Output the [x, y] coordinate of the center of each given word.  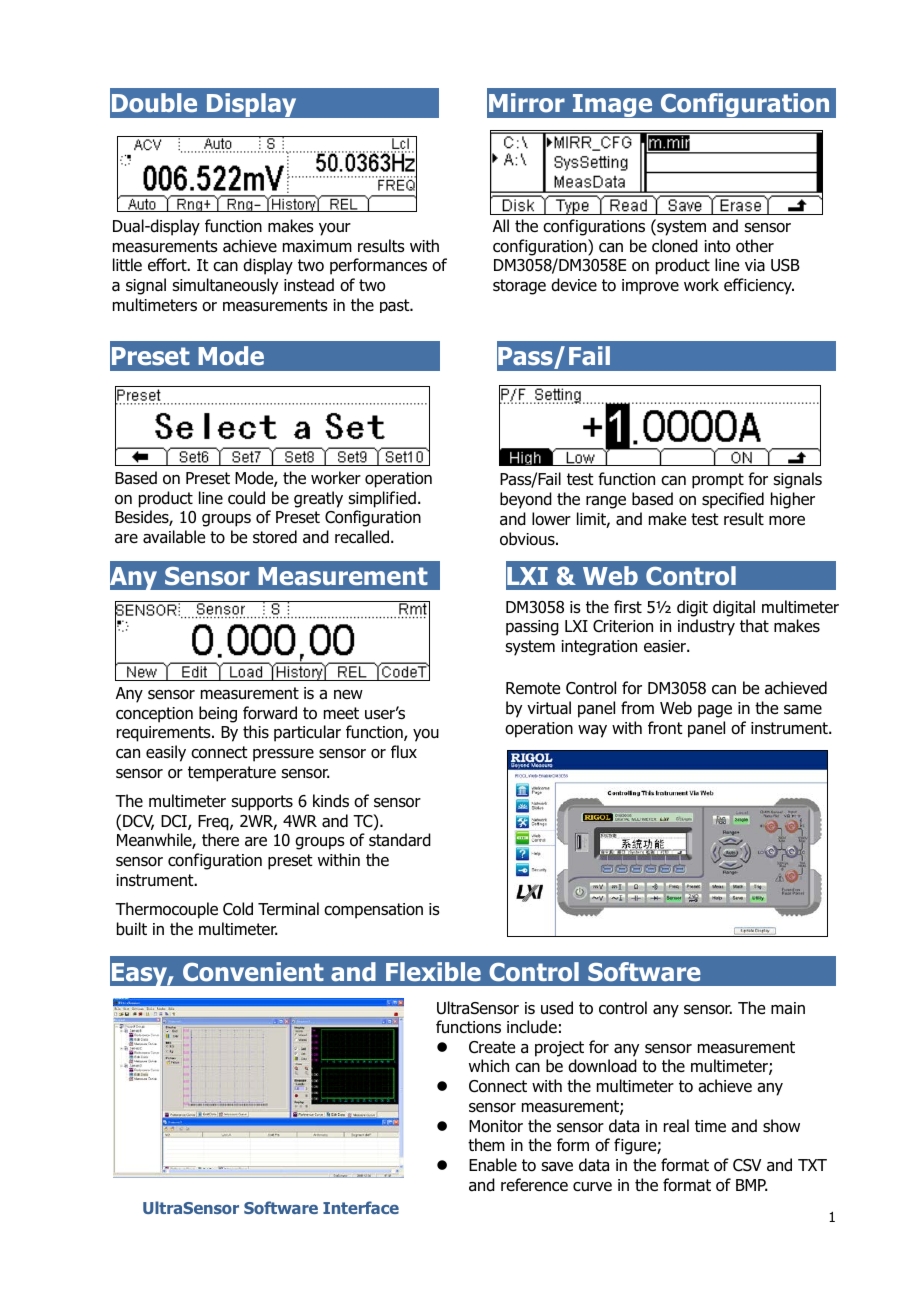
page [715, 711]
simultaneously [225, 286]
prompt [718, 481]
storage [519, 287]
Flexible [433, 971]
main [788, 1008]
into [717, 246]
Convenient [253, 972]
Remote [533, 688]
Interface [361, 1207]
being [218, 714]
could [246, 498]
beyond [526, 500]
